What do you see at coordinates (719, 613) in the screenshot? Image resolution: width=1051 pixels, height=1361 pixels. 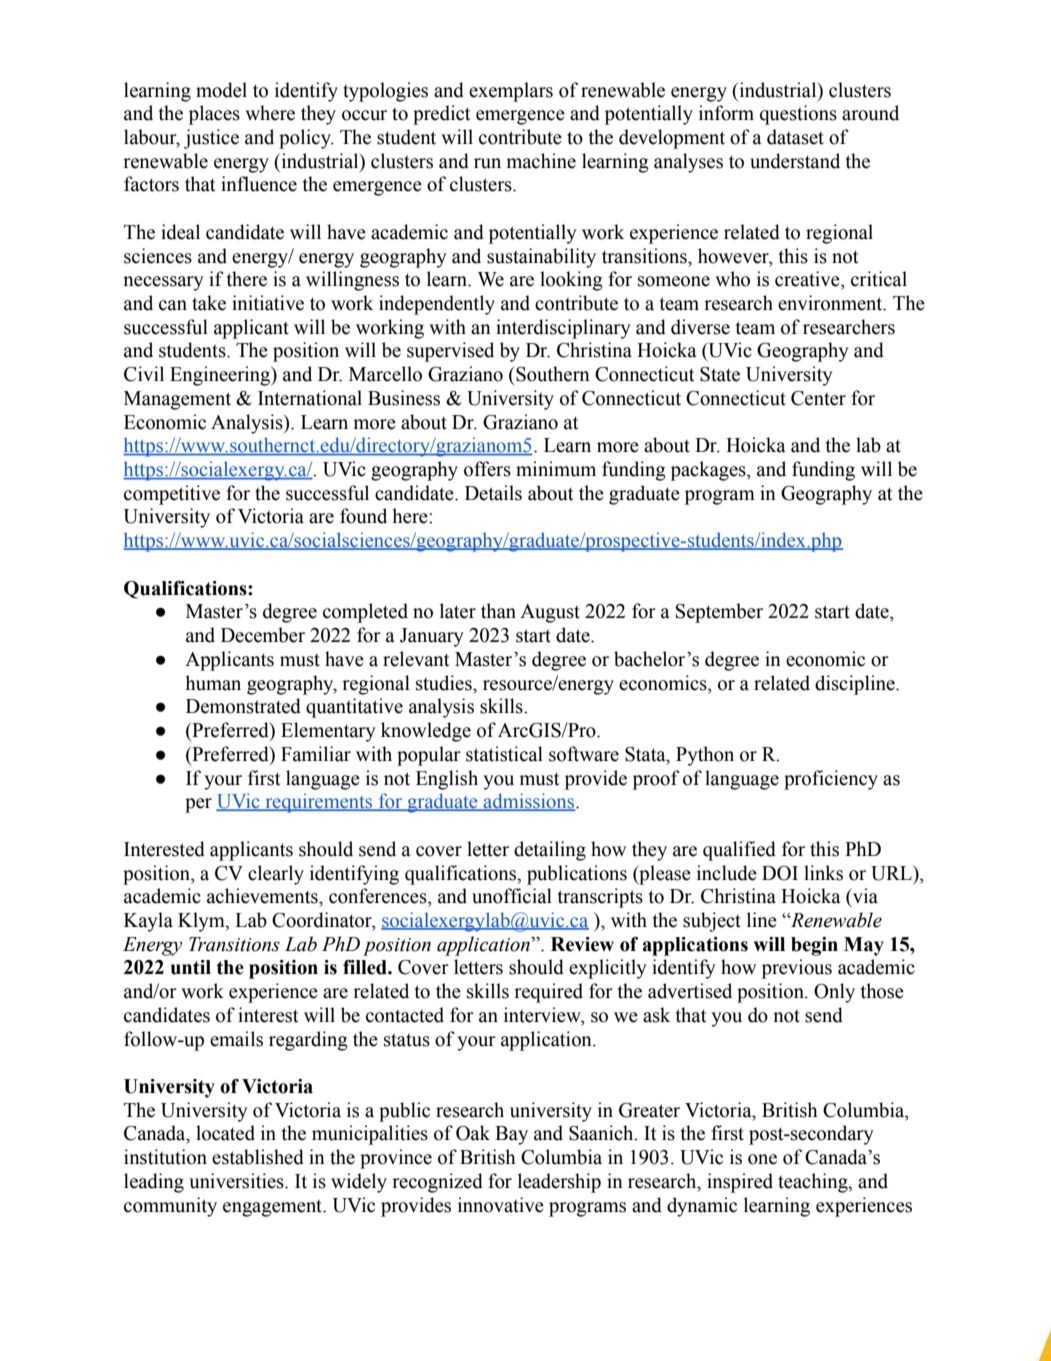 I see `September` at bounding box center [719, 613].
